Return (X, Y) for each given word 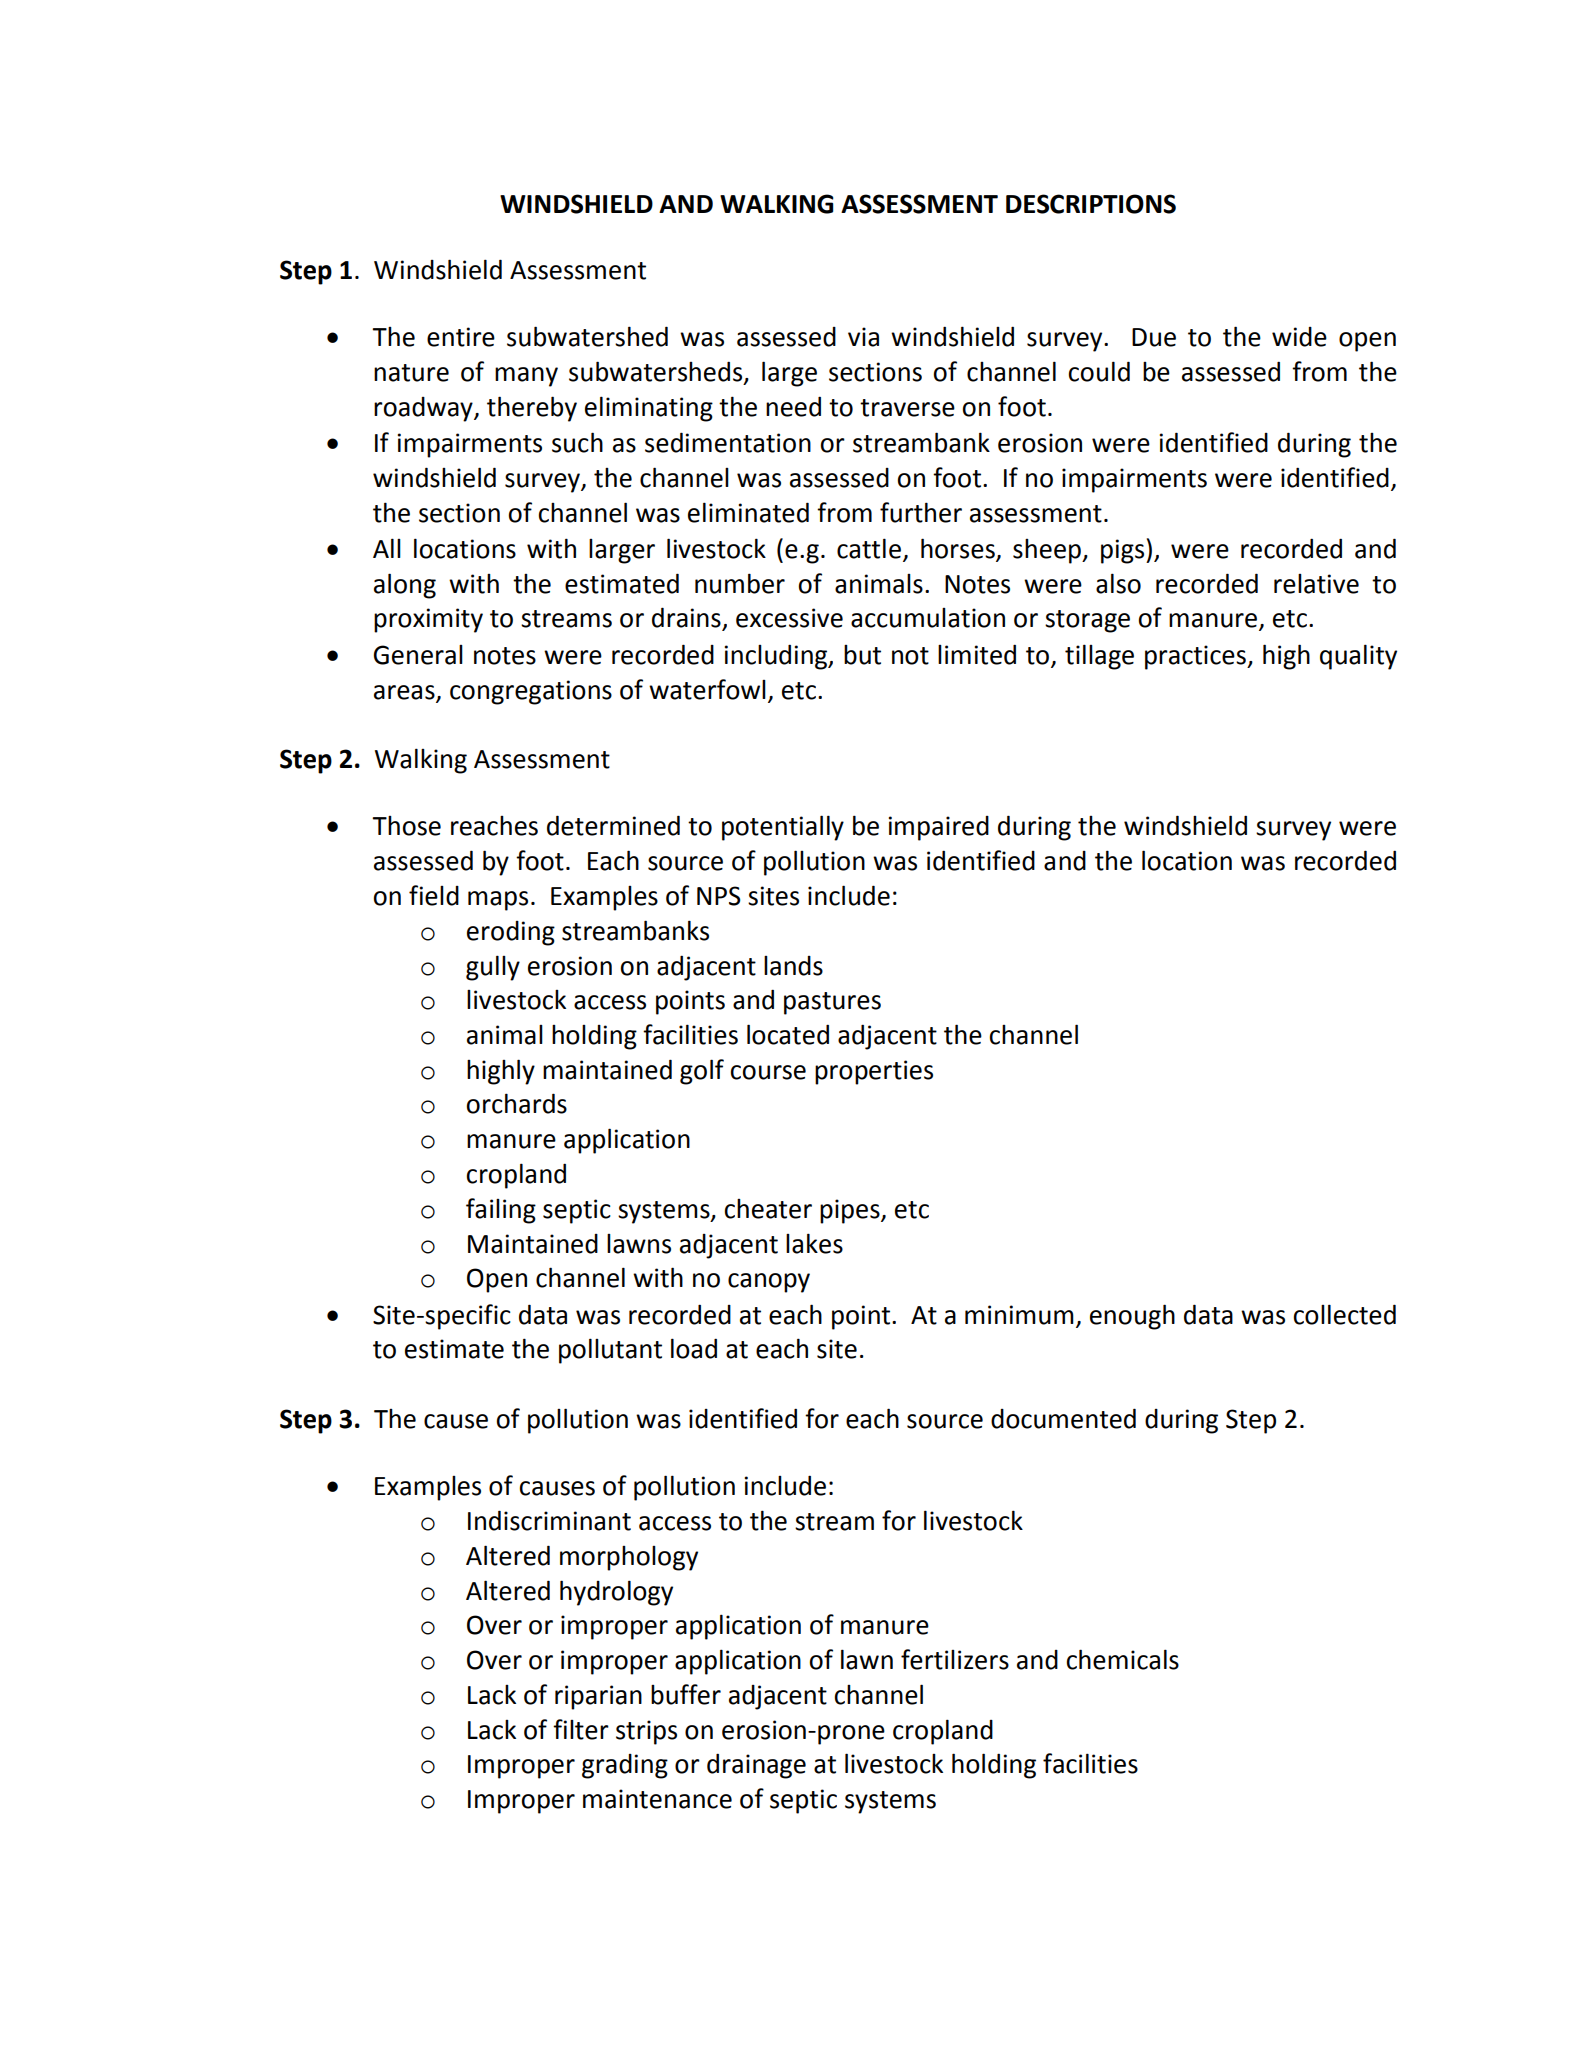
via (863, 337)
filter (581, 1729)
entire (461, 337)
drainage (756, 1766)
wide (1299, 337)
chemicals (1122, 1659)
